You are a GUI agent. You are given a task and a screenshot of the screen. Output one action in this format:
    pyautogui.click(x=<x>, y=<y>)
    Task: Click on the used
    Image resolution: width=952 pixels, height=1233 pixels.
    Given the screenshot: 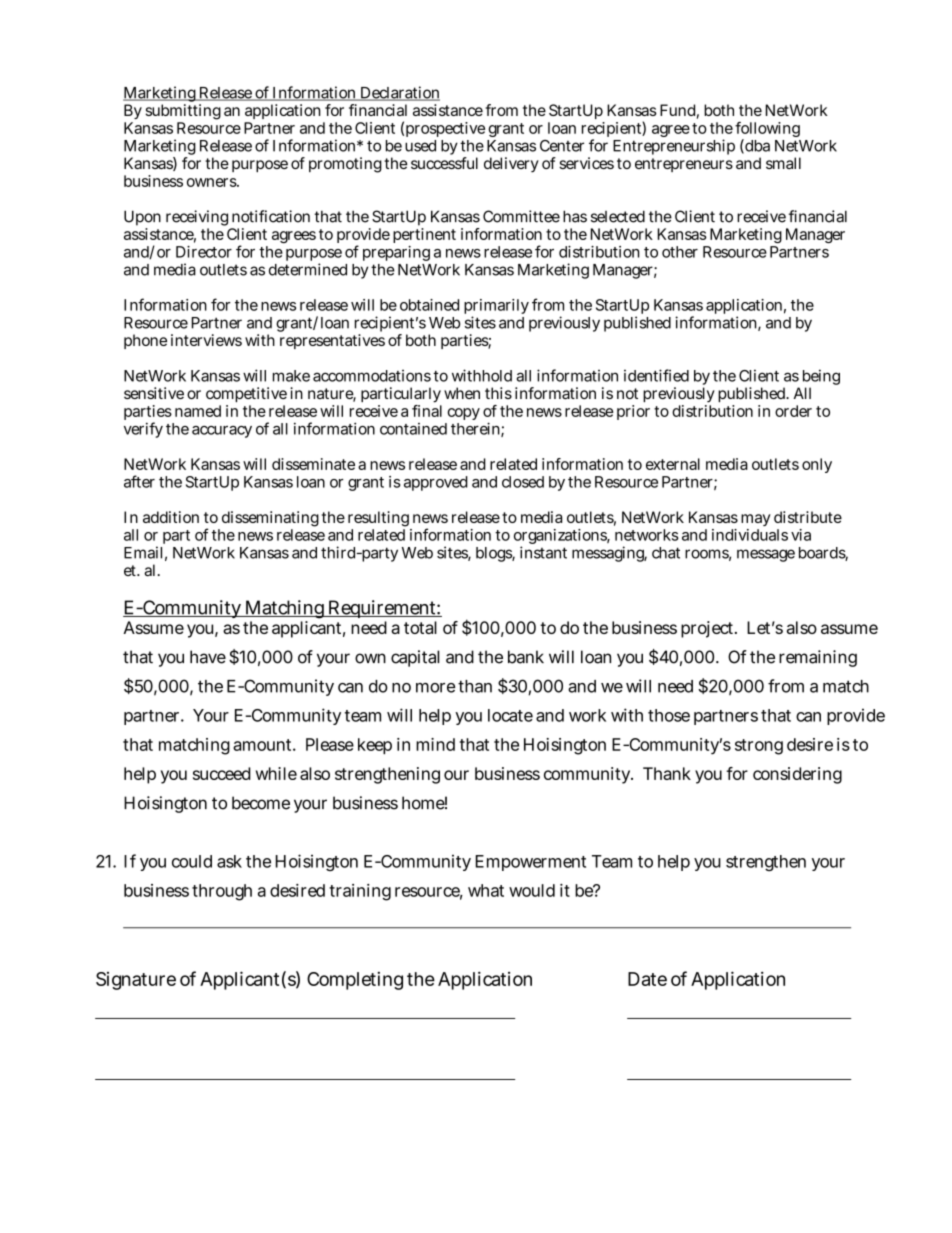 What is the action you would take?
    pyautogui.click(x=420, y=146)
